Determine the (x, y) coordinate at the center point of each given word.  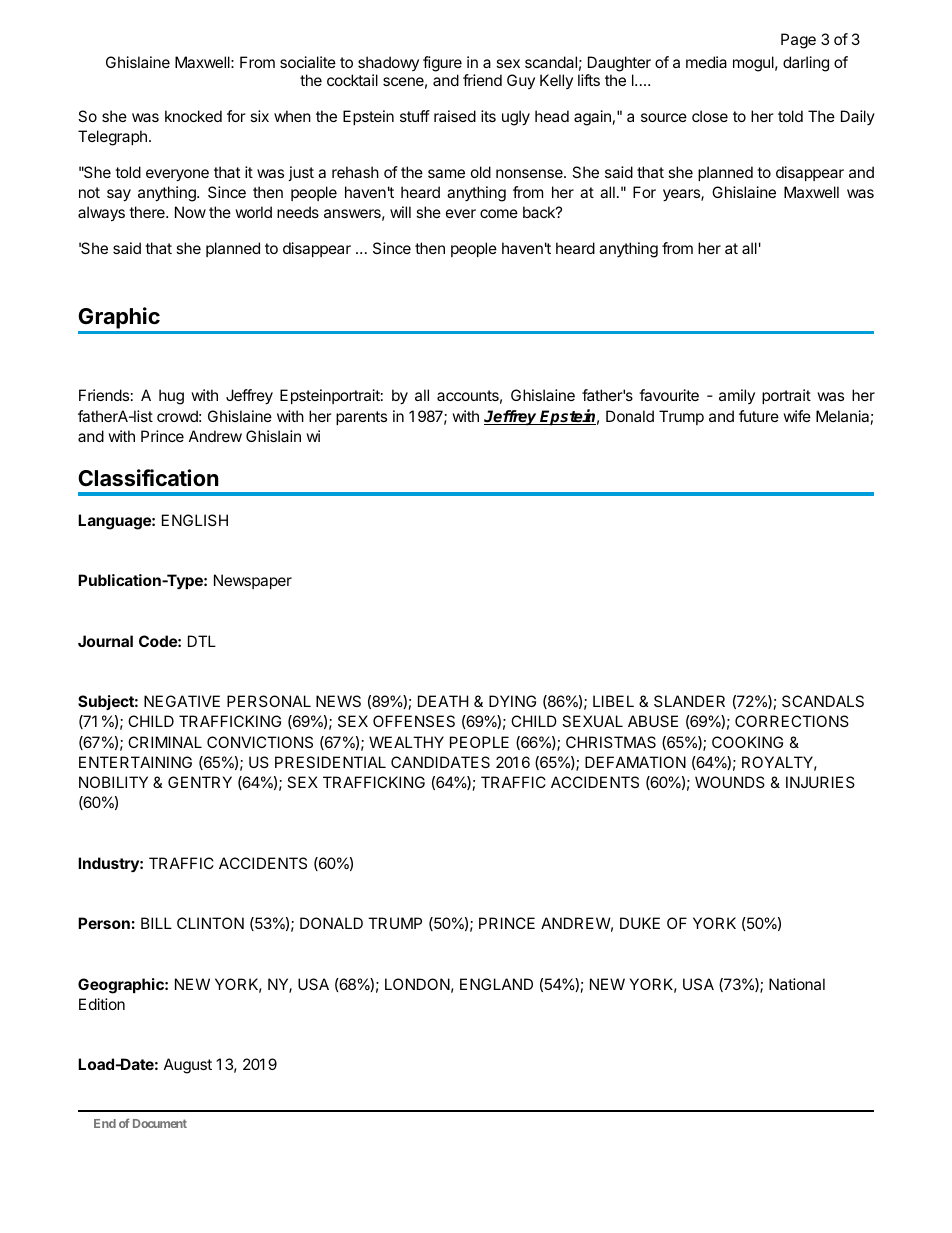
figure (442, 64)
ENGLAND (496, 984)
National (797, 984)
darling (806, 64)
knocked (193, 116)
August (188, 1066)
